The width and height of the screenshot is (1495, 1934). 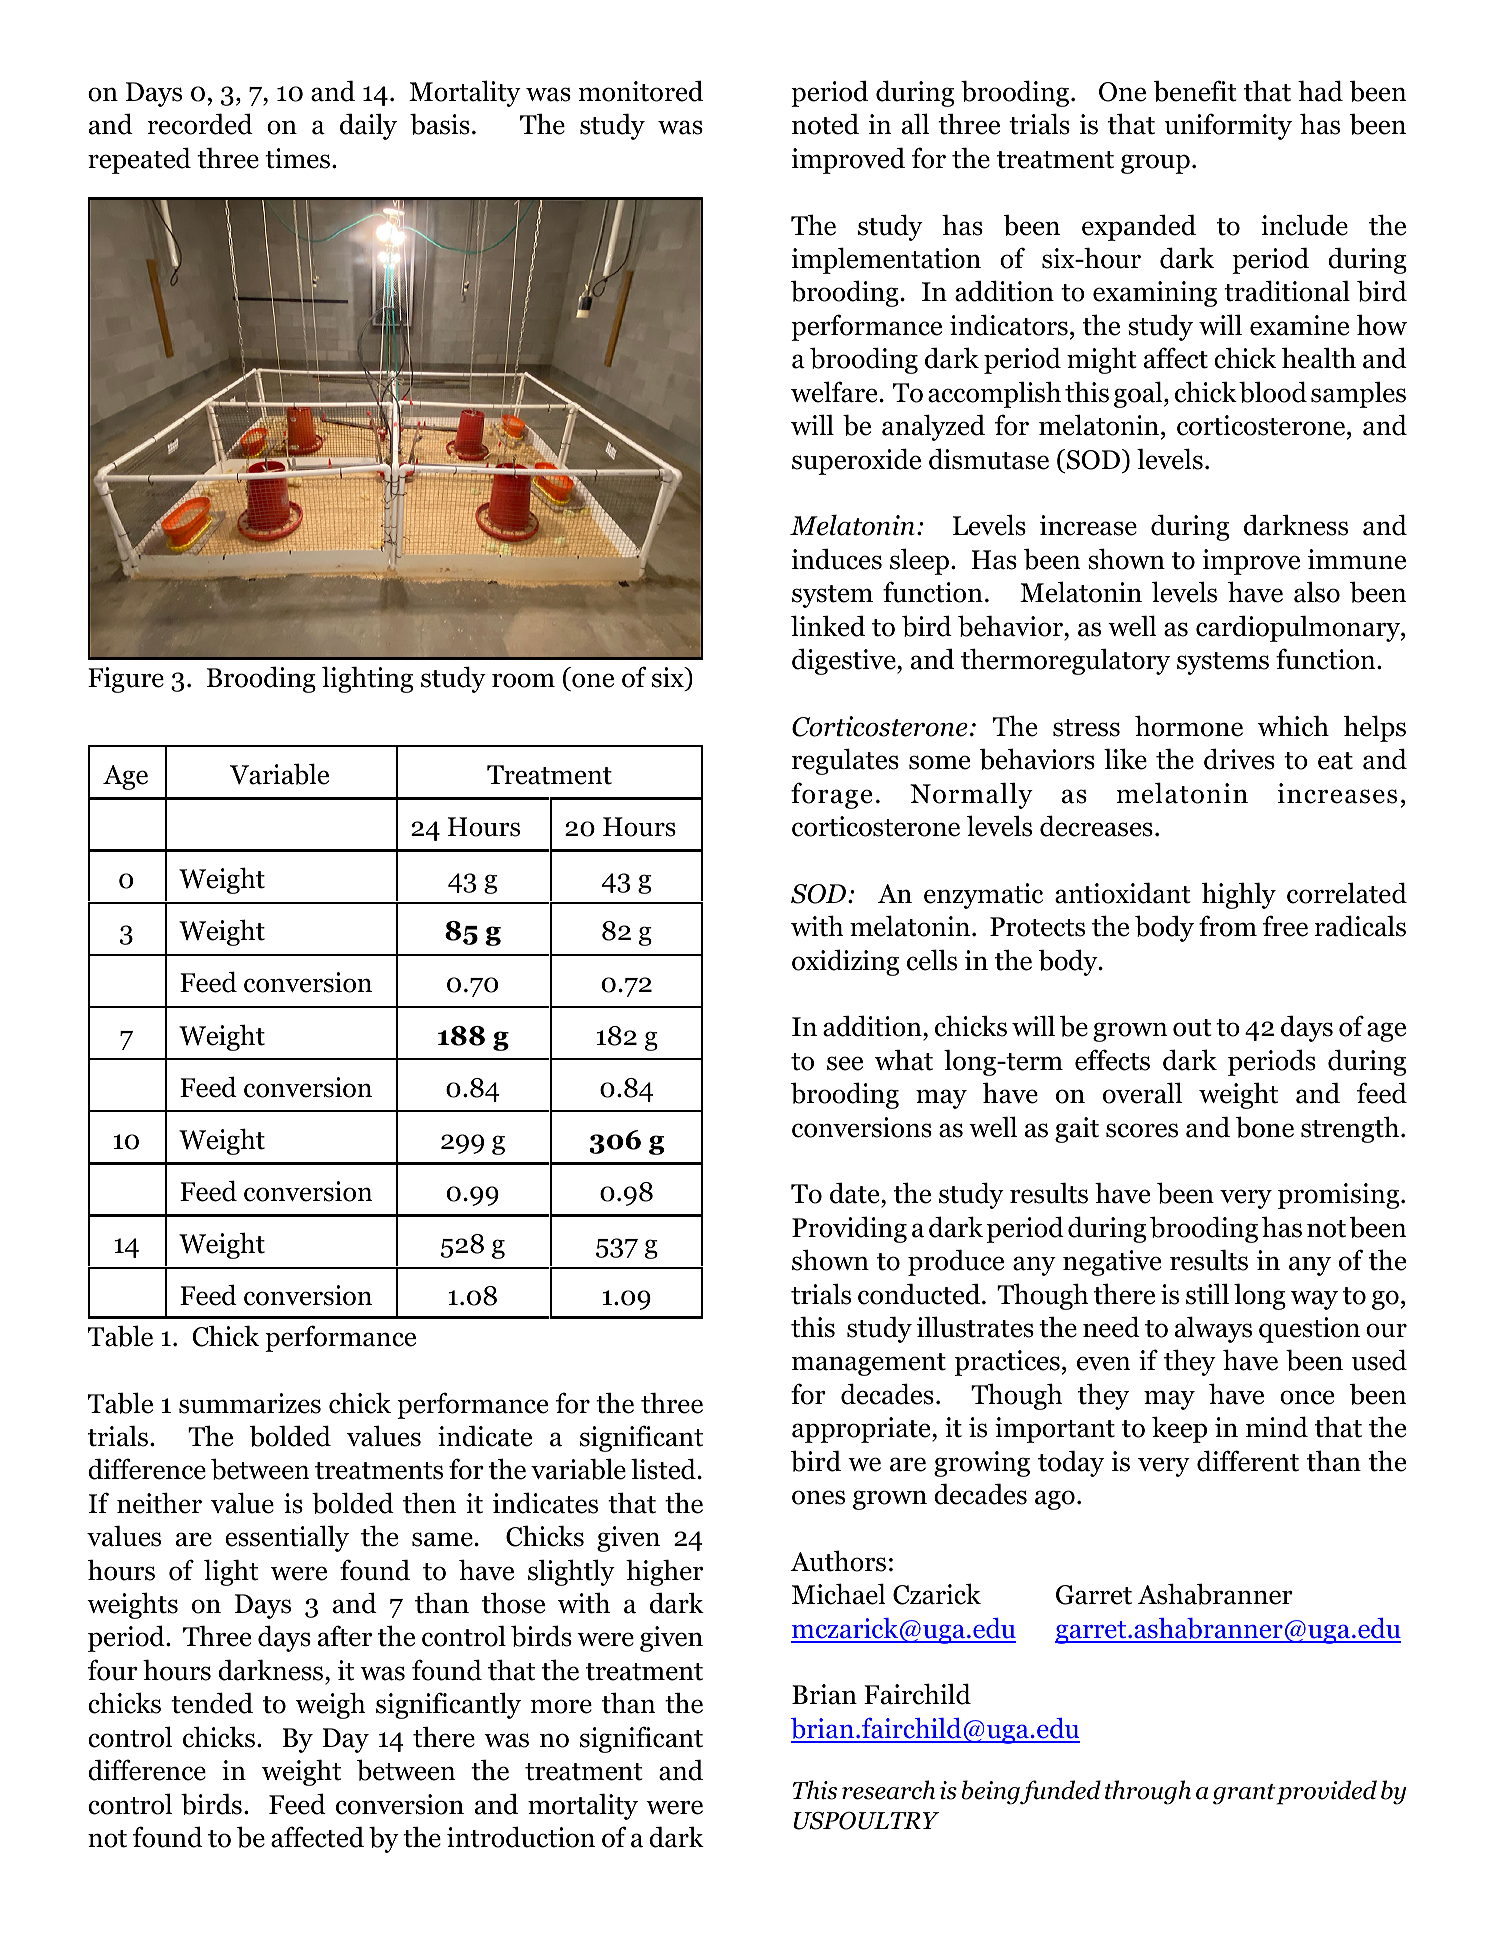 What do you see at coordinates (845, 962) in the screenshot?
I see `oxidizing` at bounding box center [845, 962].
